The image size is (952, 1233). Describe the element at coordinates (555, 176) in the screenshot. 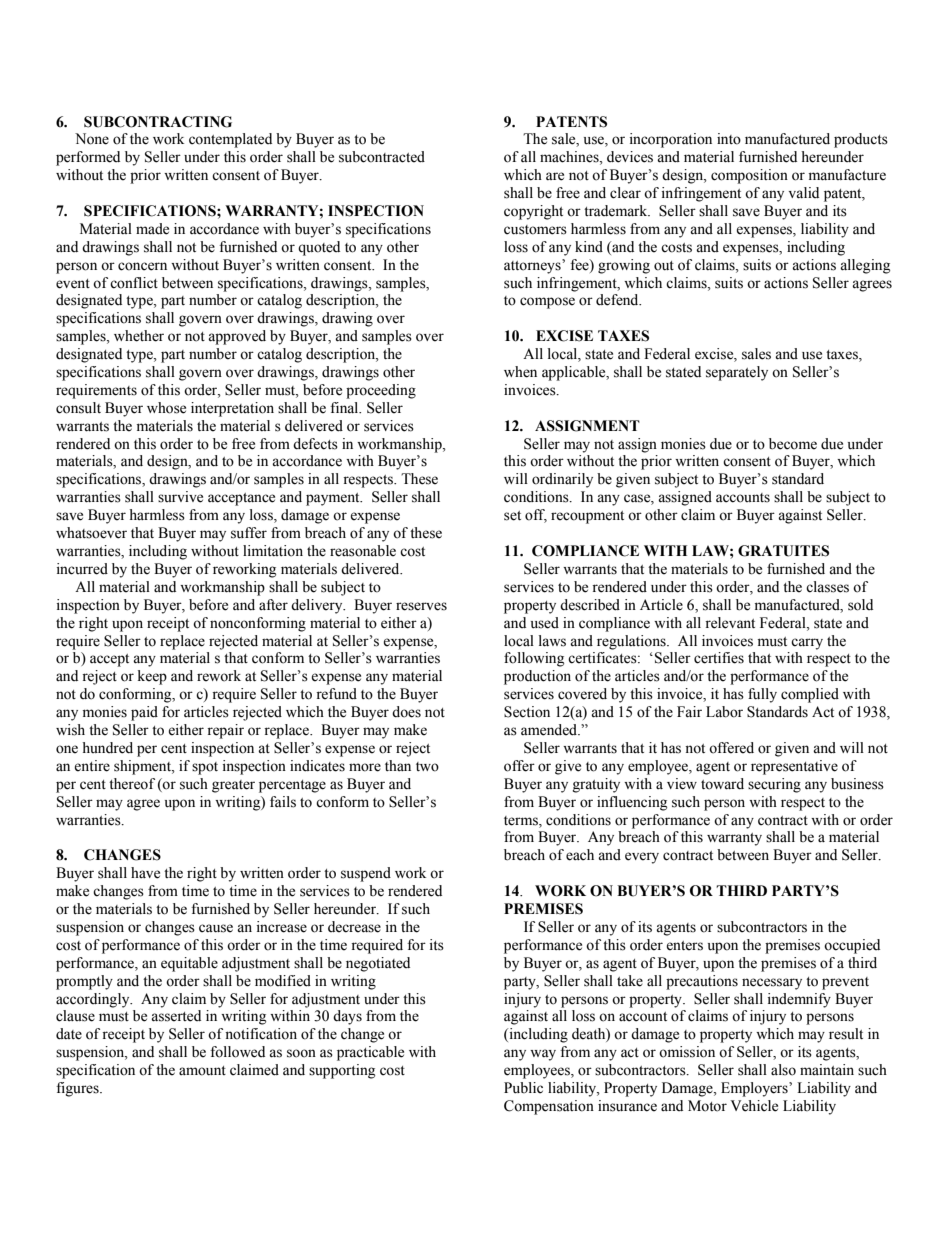

I see `are` at that location.
